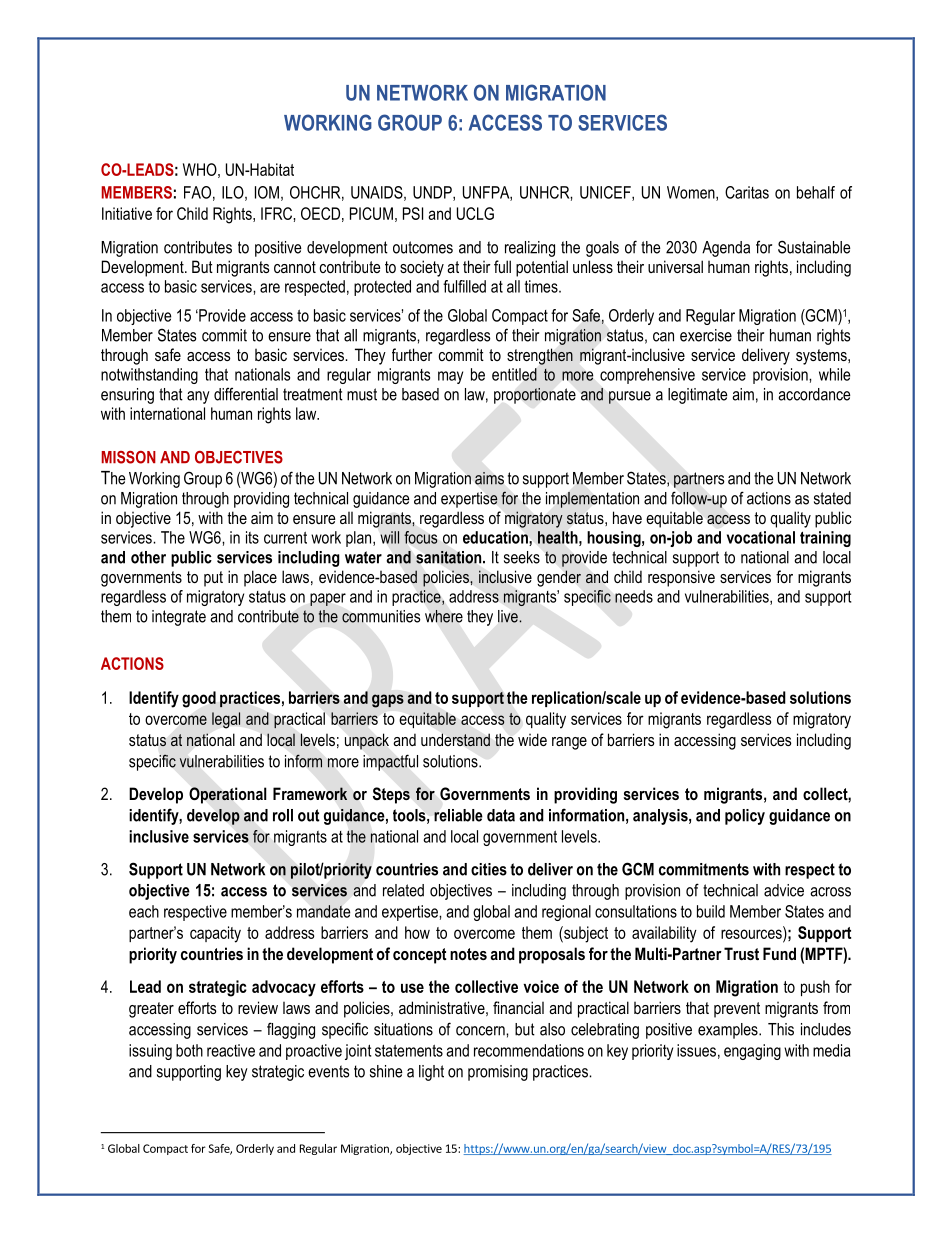 Image resolution: width=952 pixels, height=1233 pixels. Describe the element at coordinates (481, 1031) in the screenshot. I see `concern` at that location.
